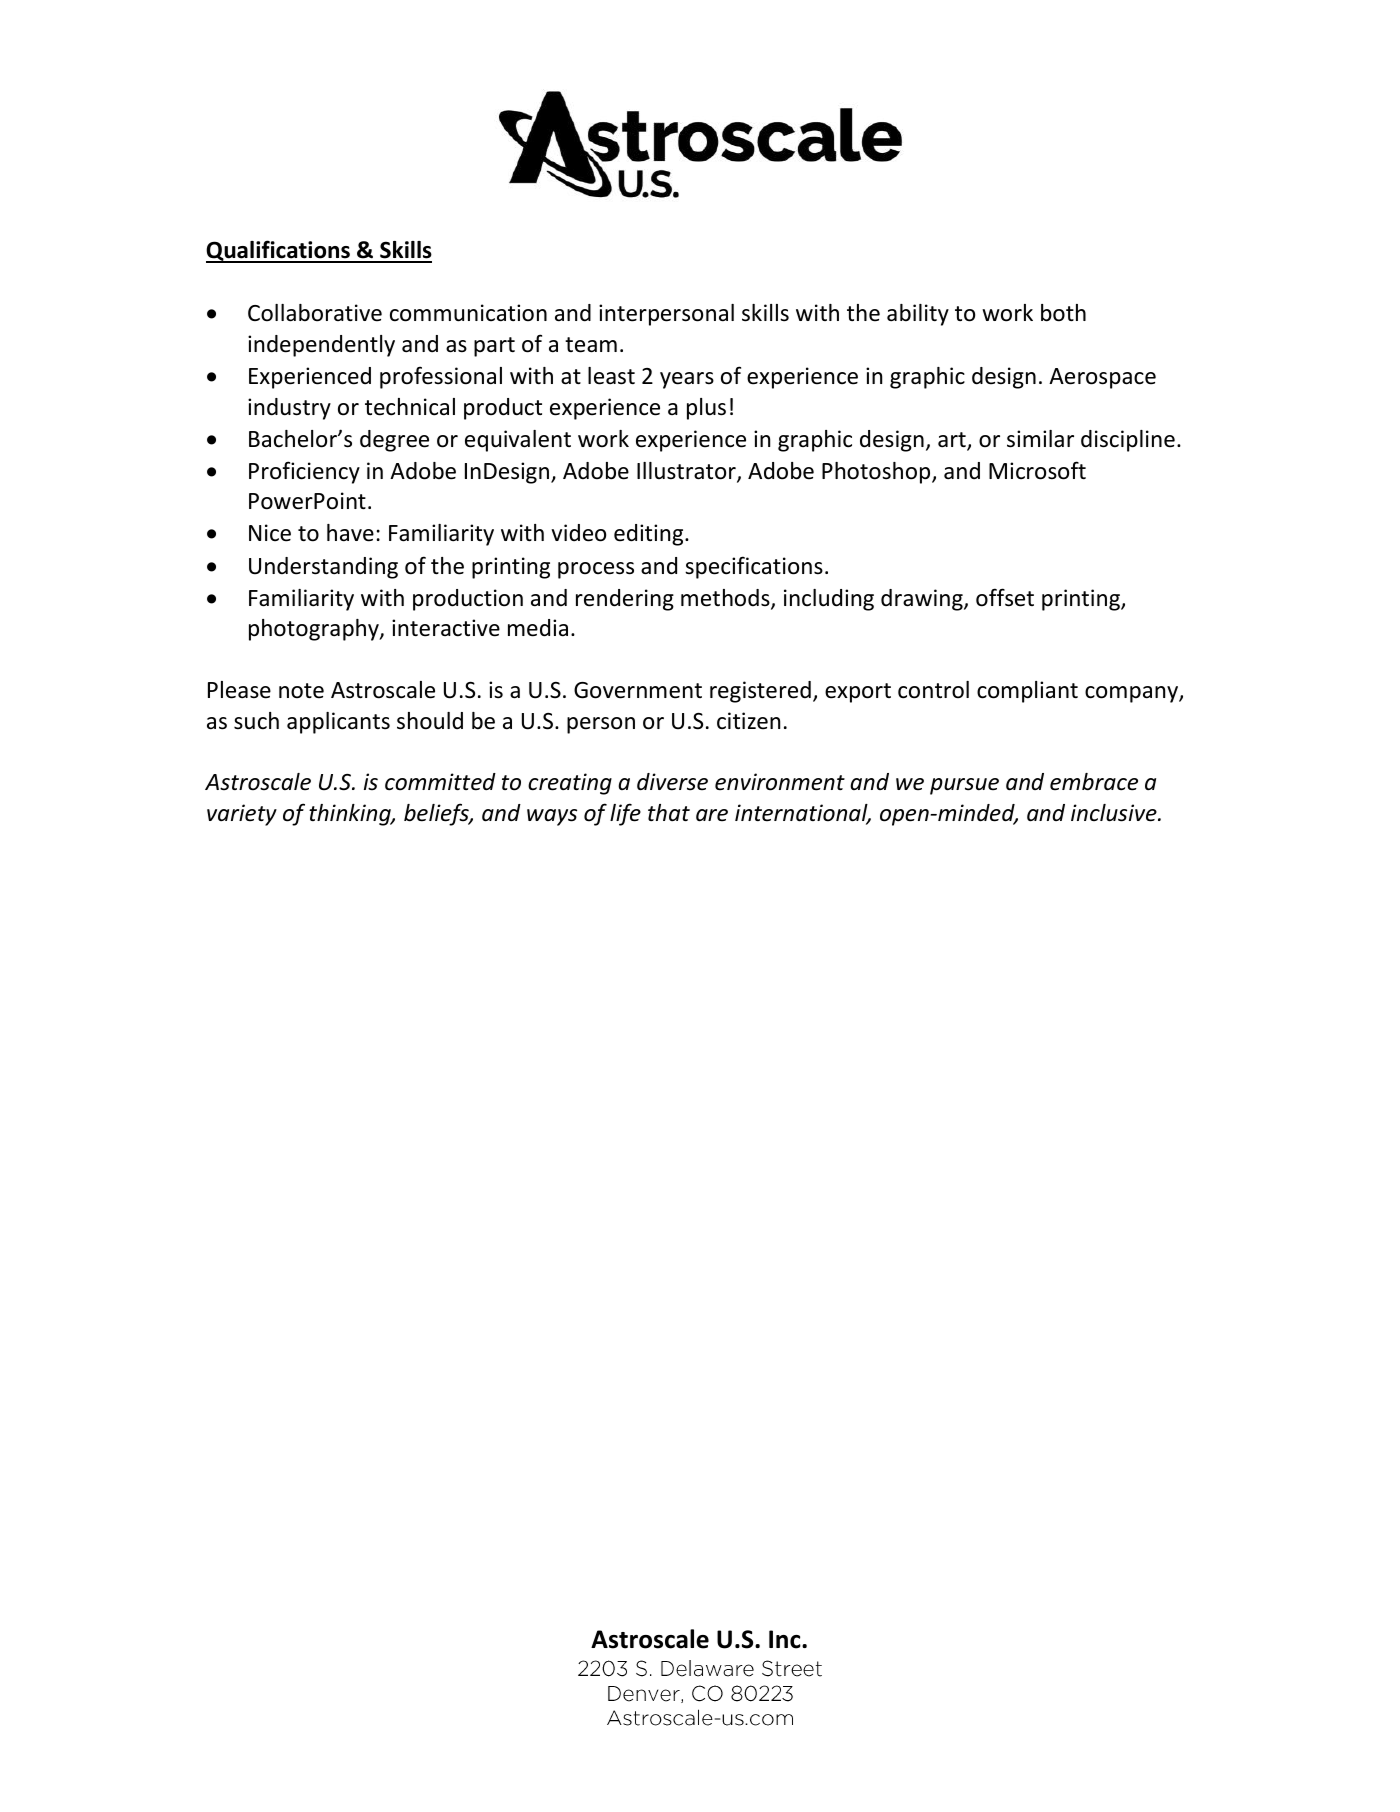 The image size is (1400, 1812). What do you see at coordinates (650, 535) in the screenshot?
I see `editing` at bounding box center [650, 535].
